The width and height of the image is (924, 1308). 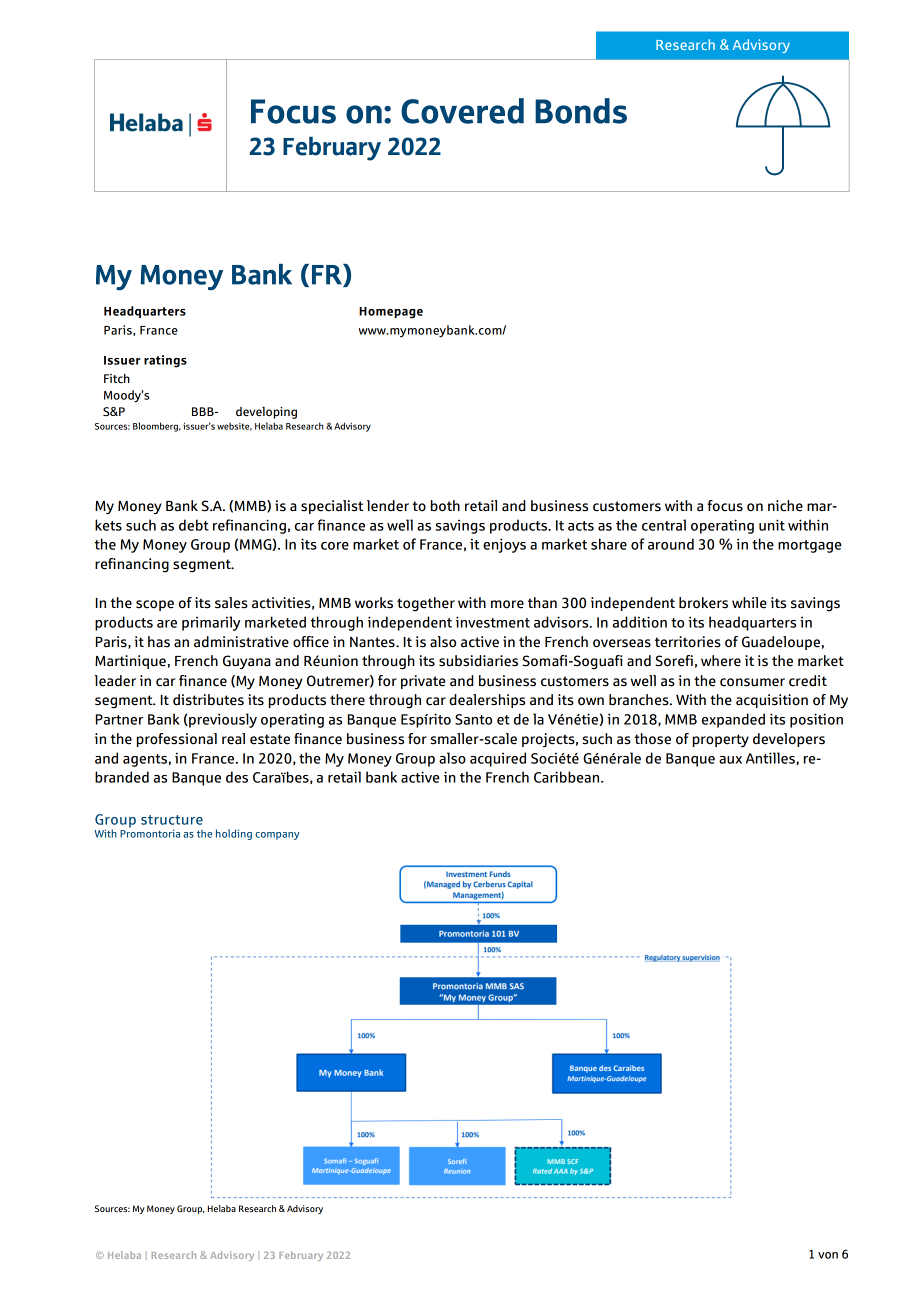 I want to click on Bonds, so click(x=581, y=111).
